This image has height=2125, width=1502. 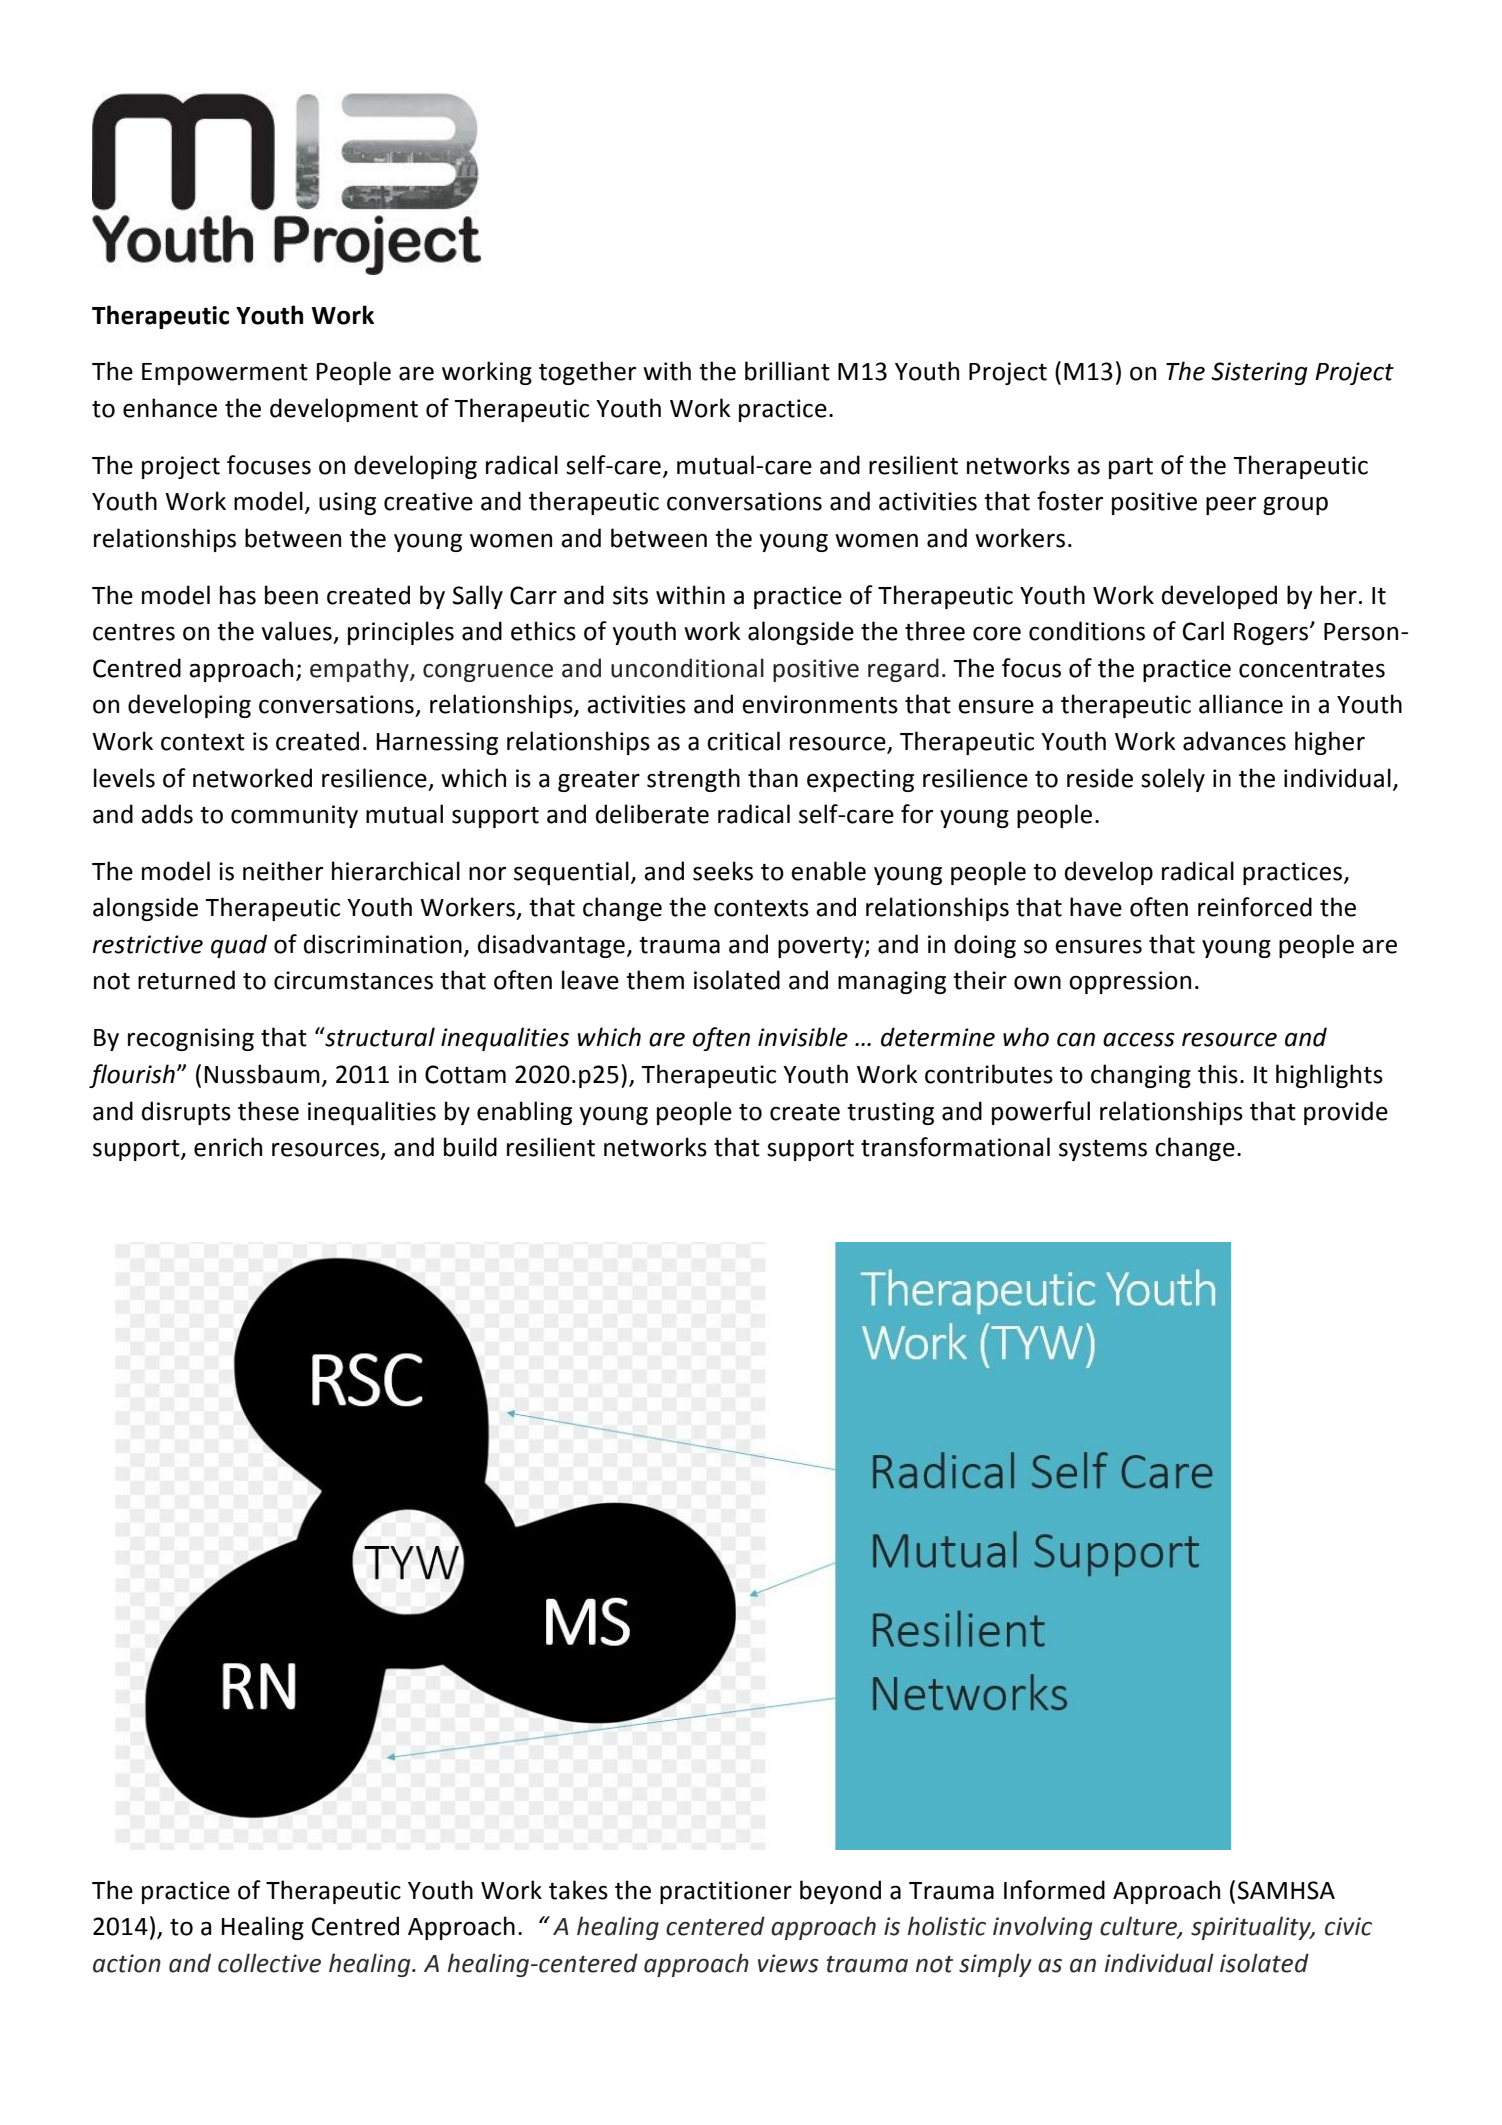 What do you see at coordinates (228, 1147) in the image?
I see `enrich` at bounding box center [228, 1147].
